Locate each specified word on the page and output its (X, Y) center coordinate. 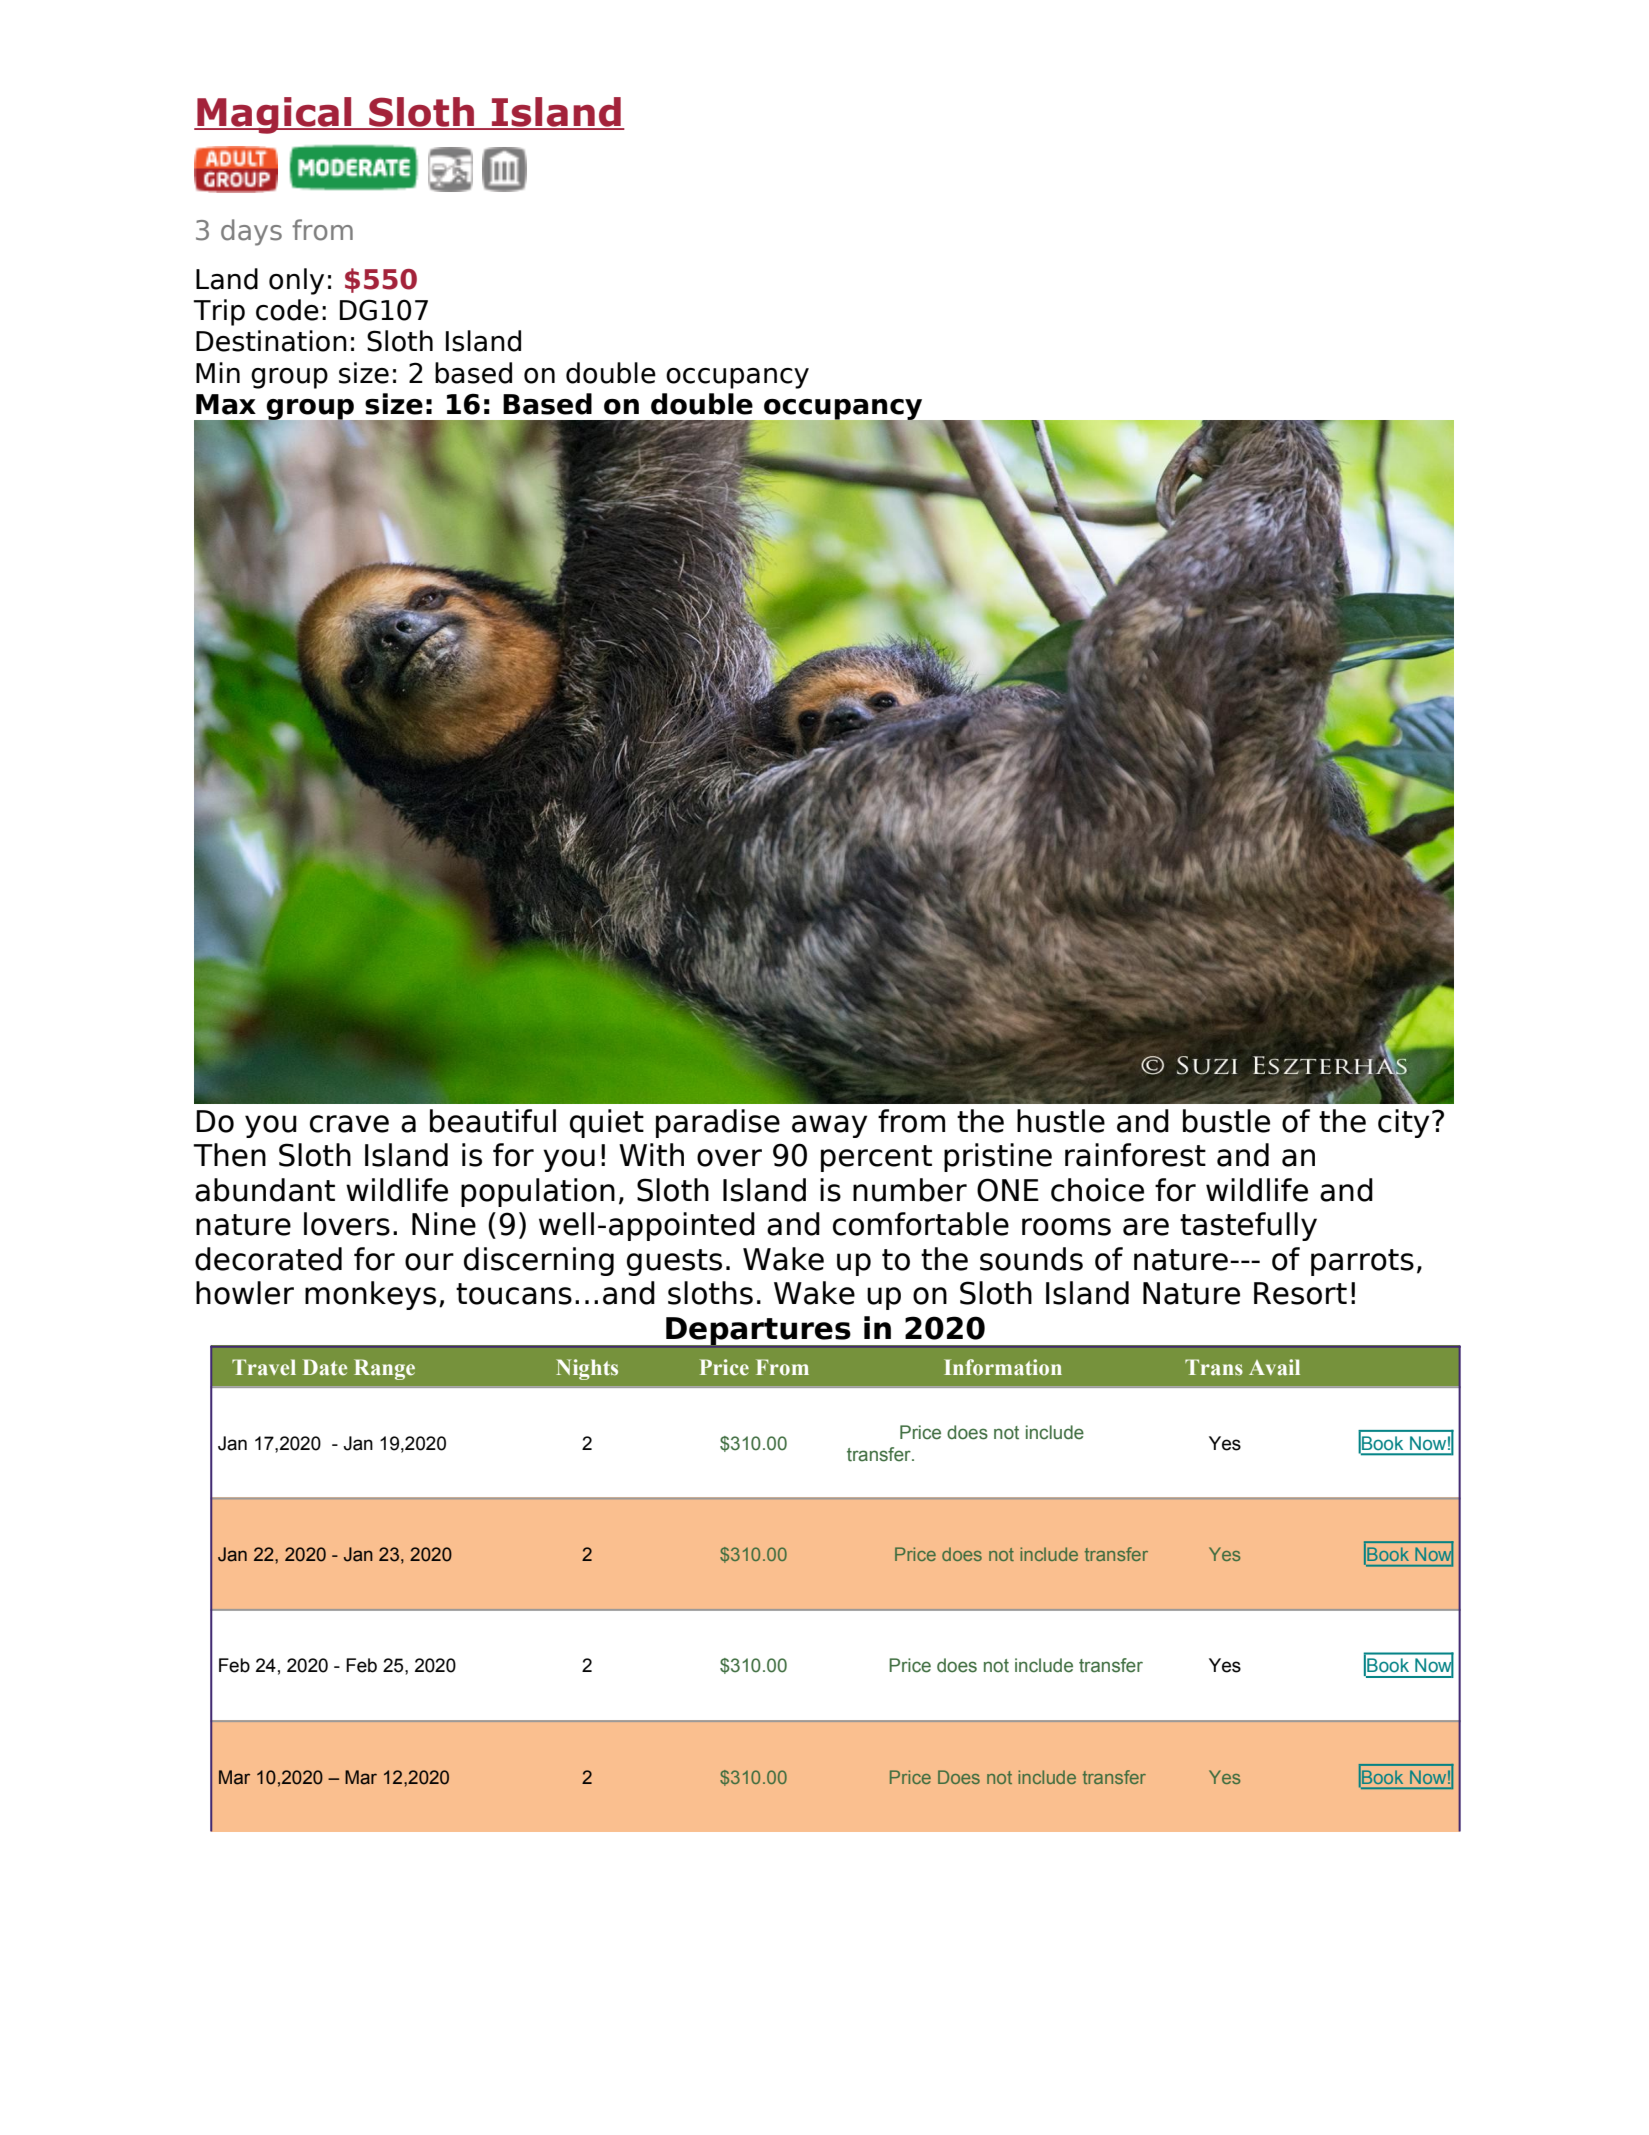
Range (384, 1369)
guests (674, 1262)
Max (226, 404)
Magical (274, 115)
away (829, 1126)
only (296, 281)
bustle (1226, 1121)
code (287, 310)
